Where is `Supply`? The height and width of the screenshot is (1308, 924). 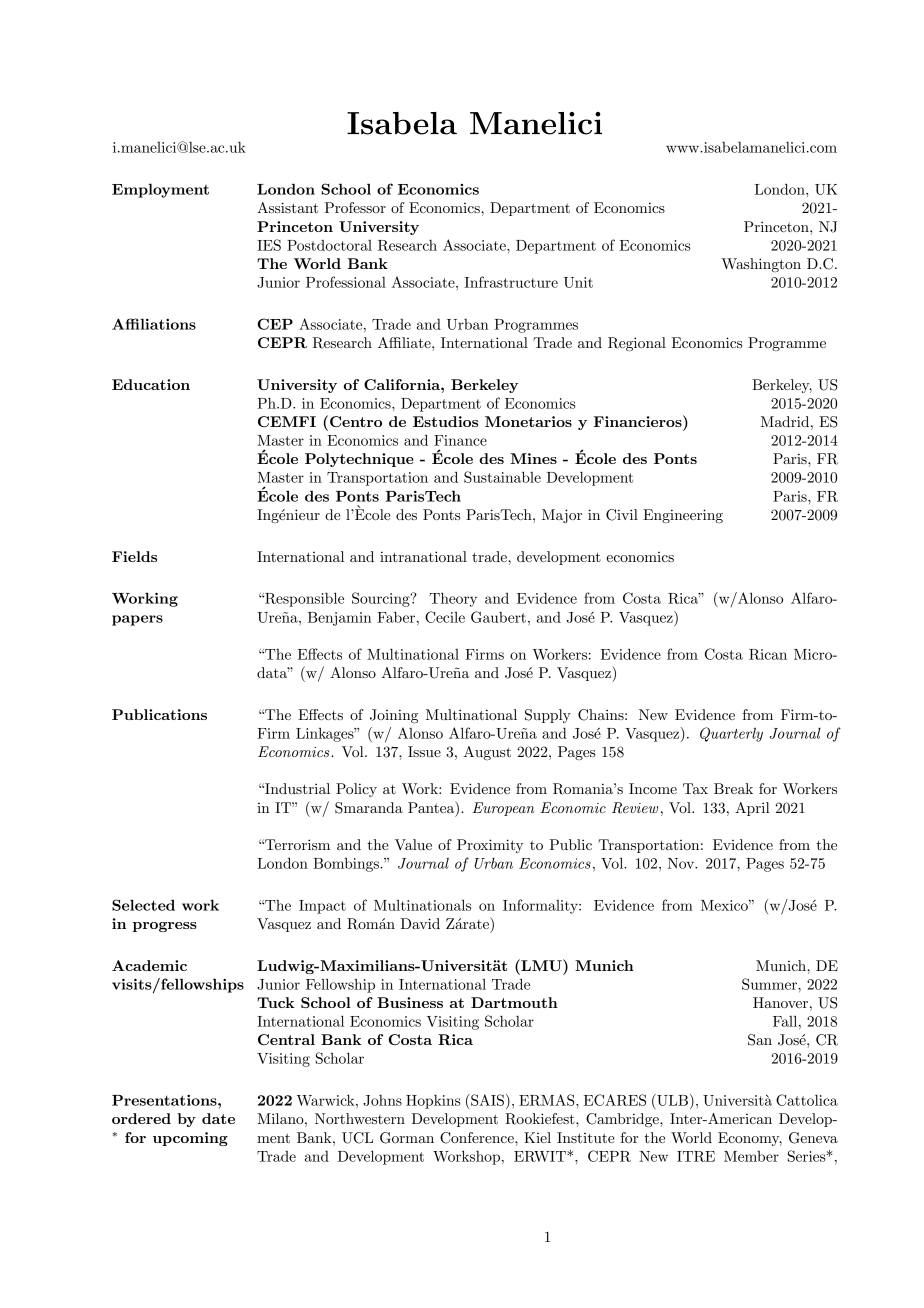
Supply is located at coordinates (548, 716).
